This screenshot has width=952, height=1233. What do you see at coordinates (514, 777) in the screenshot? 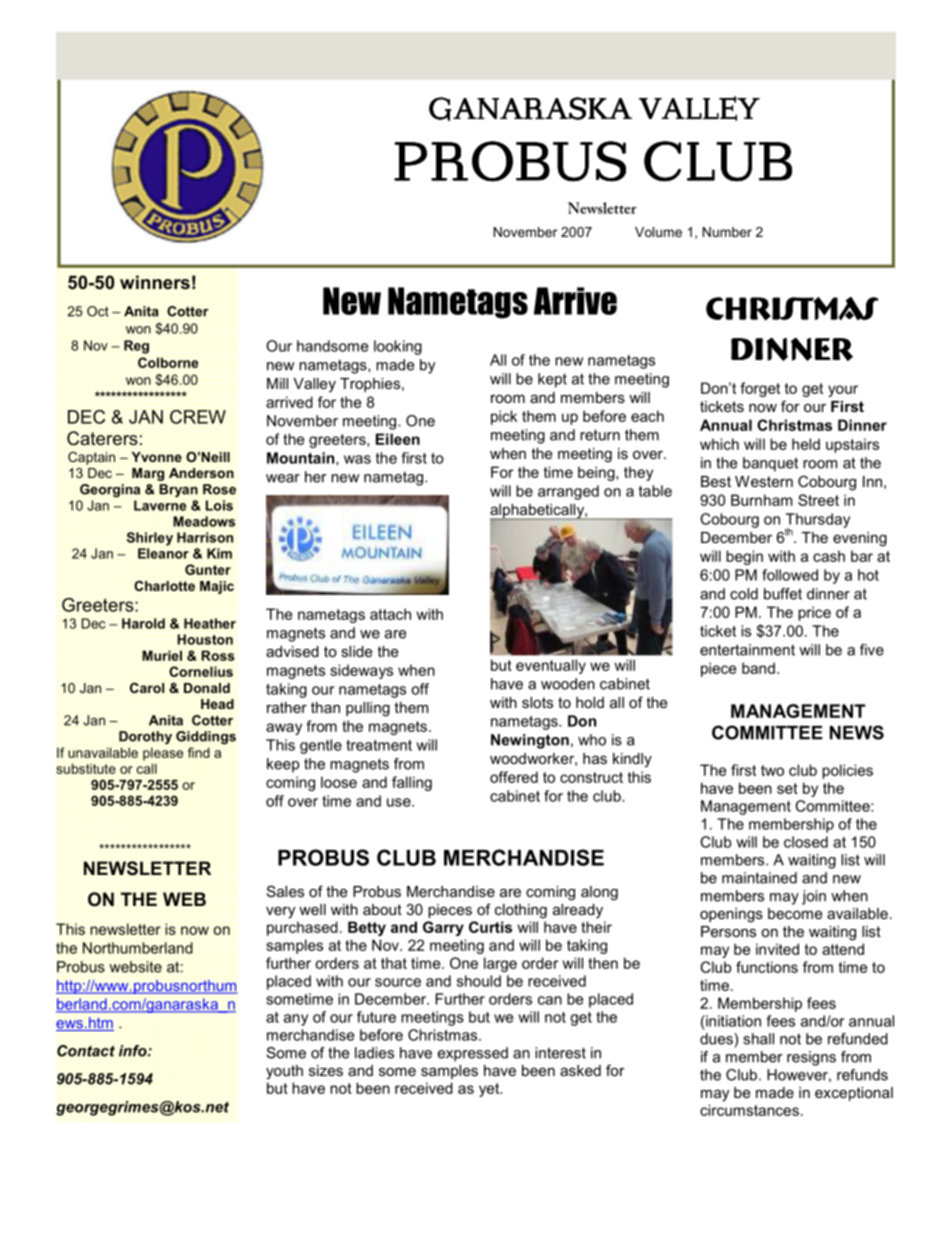
I see `offered` at bounding box center [514, 777].
